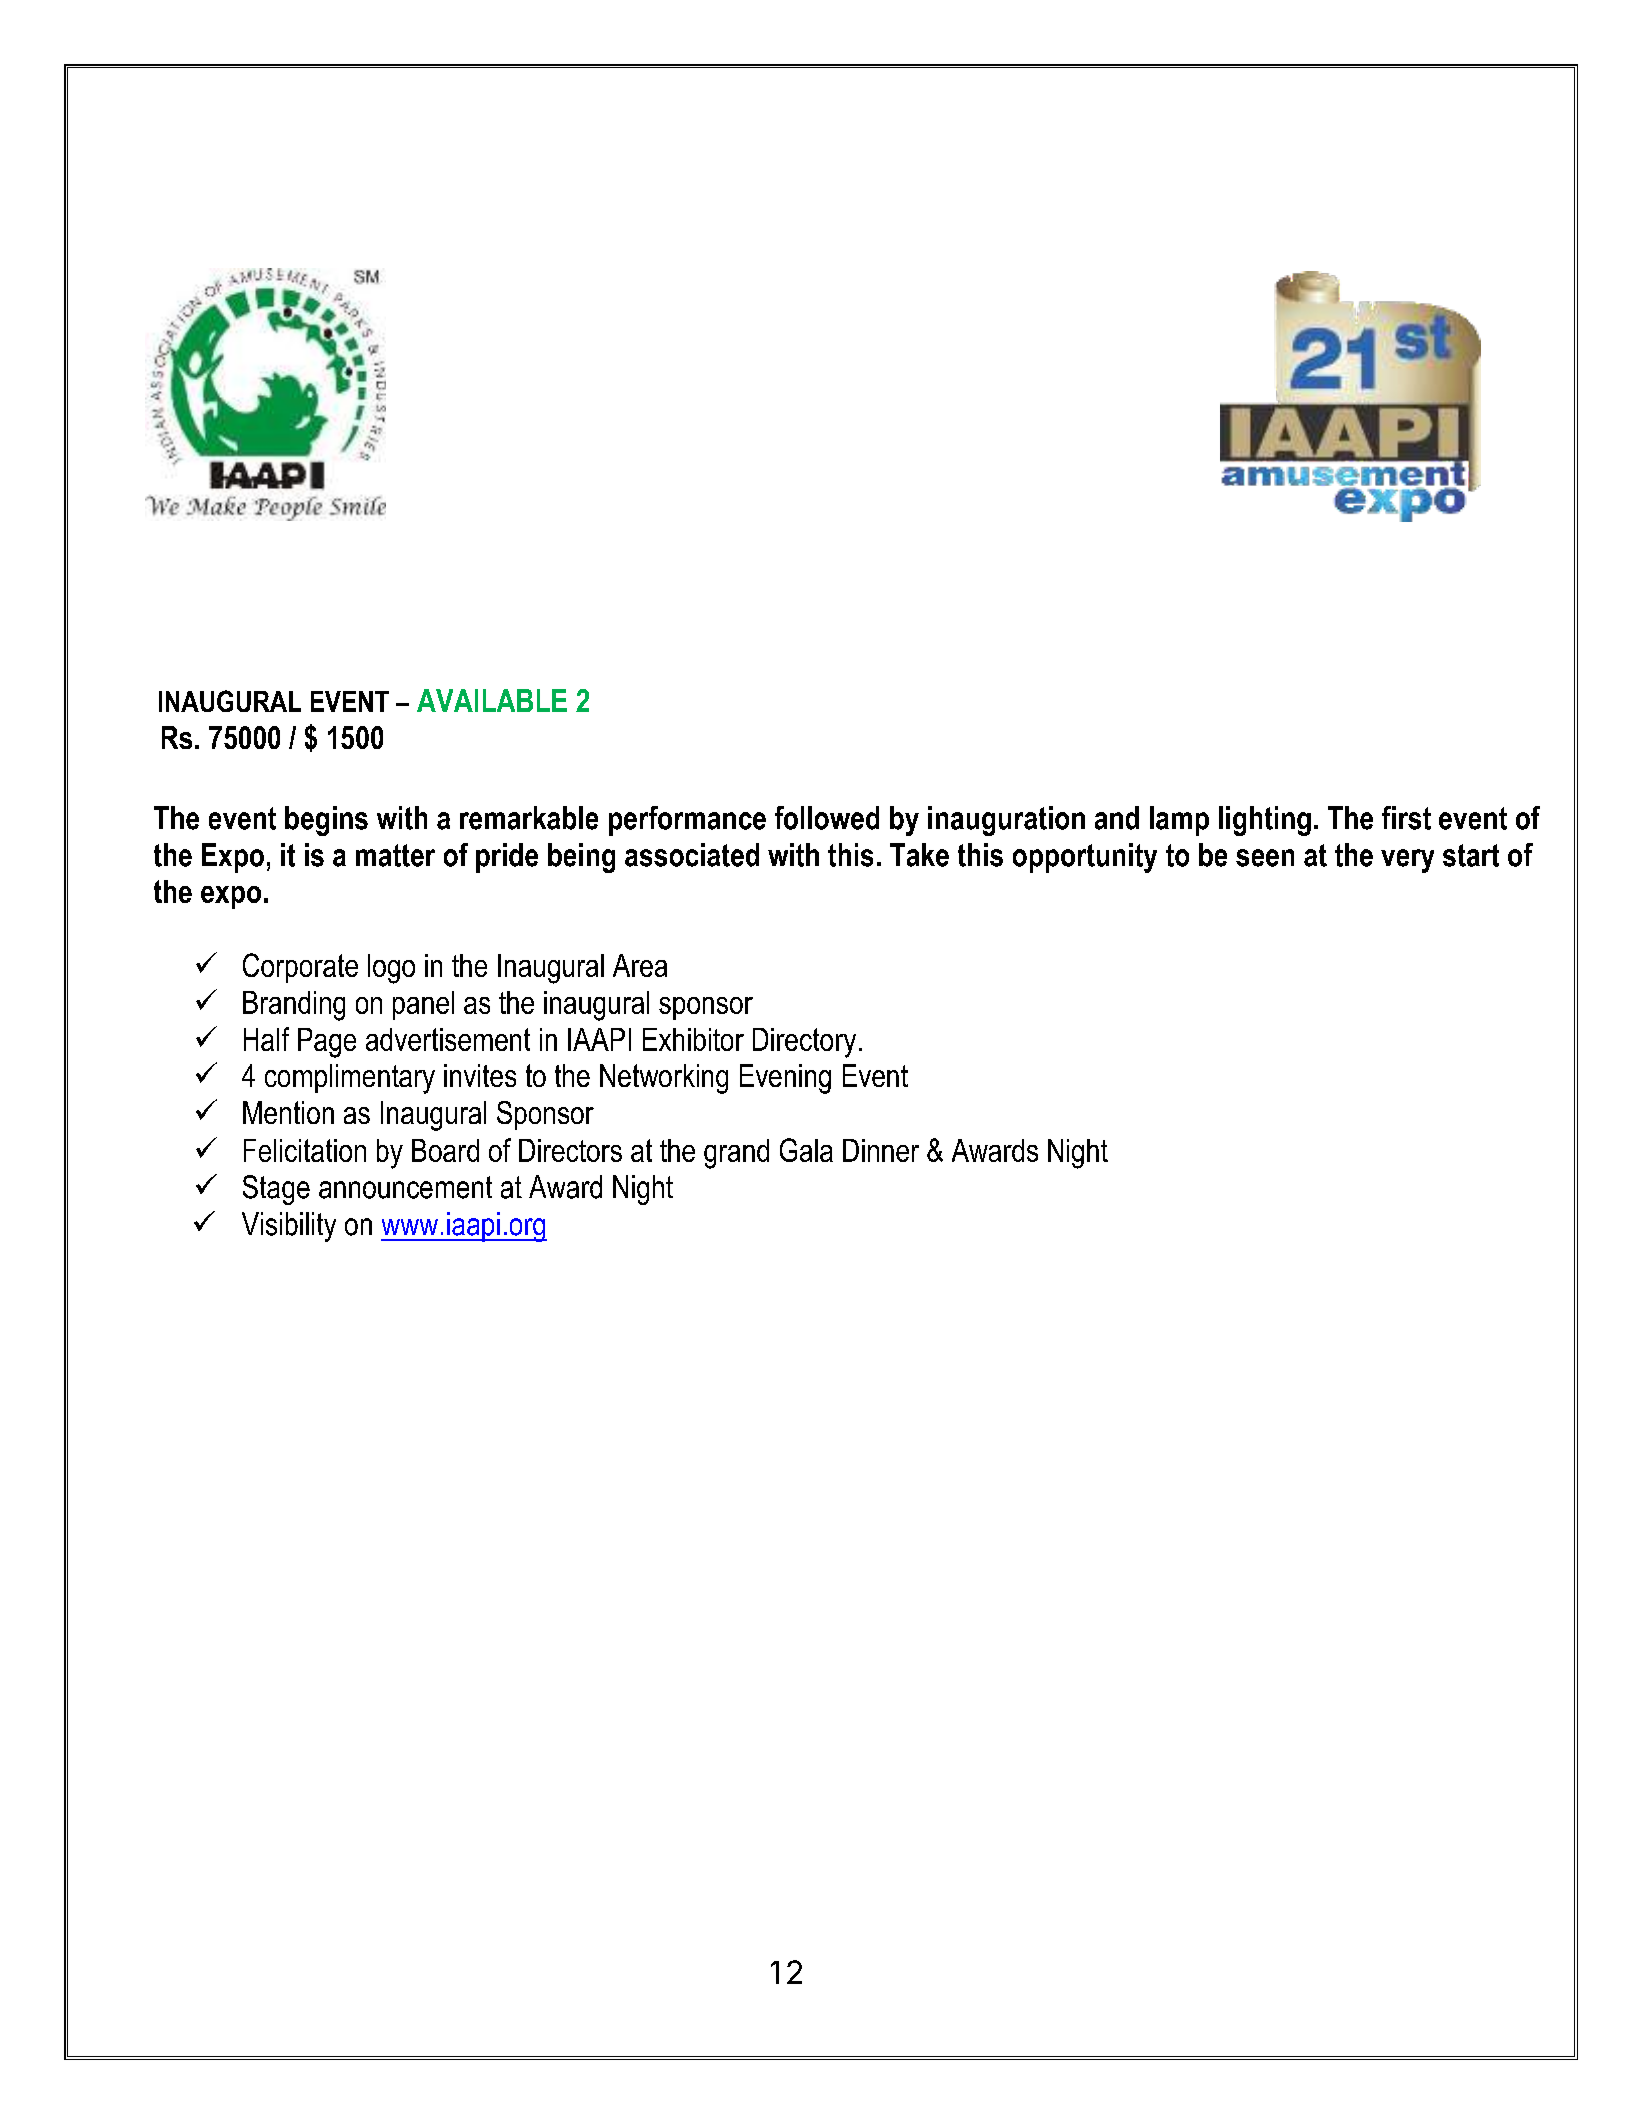 The height and width of the page is (2124, 1642). Describe the element at coordinates (391, 969) in the page. I see `logo` at that location.
